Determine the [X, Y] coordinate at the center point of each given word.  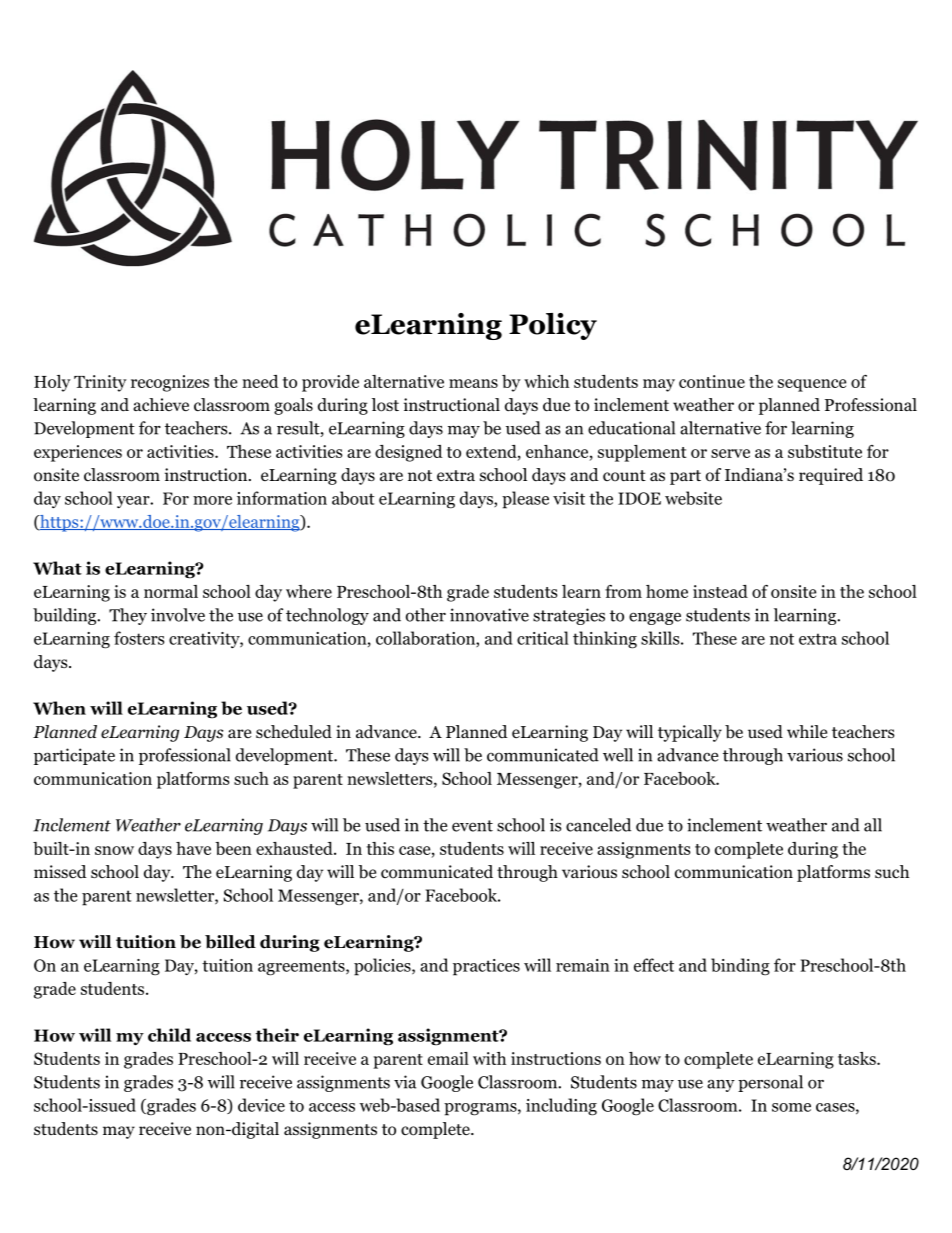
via [405, 1082]
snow [114, 850]
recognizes [170, 383]
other [426, 615]
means [473, 383]
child [169, 1035]
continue [712, 381]
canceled [598, 825]
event [472, 826]
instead [720, 591]
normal [171, 591]
